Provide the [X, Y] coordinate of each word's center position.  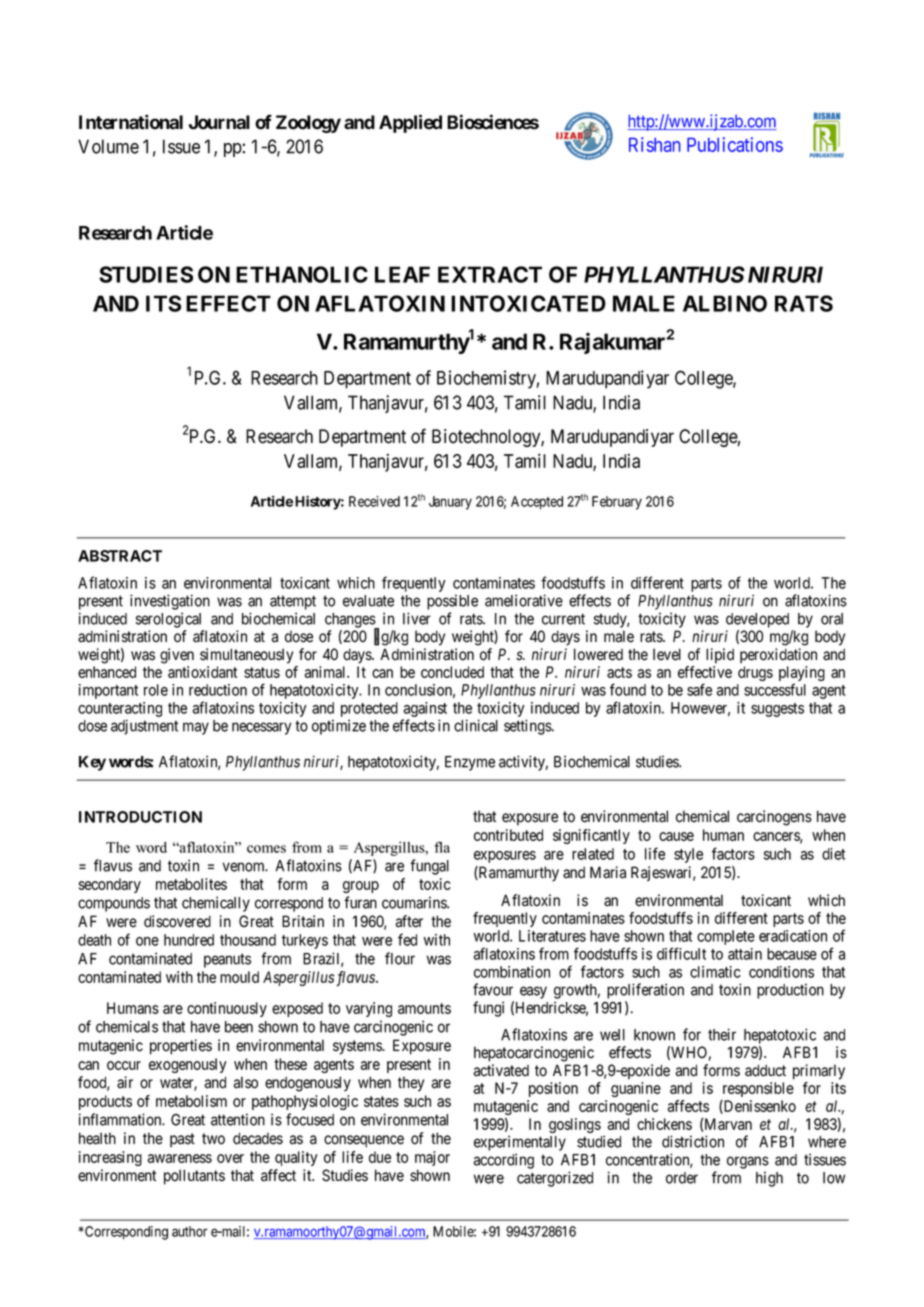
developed [757, 620]
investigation [170, 602]
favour [493, 989]
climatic [715, 972]
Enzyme [470, 763]
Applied [410, 123]
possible [452, 602]
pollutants [194, 1177]
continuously [227, 1009]
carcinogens [774, 818]
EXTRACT [490, 274]
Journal [219, 122]
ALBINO [725, 303]
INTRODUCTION [140, 817]
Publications [735, 144]
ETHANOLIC [302, 274]
